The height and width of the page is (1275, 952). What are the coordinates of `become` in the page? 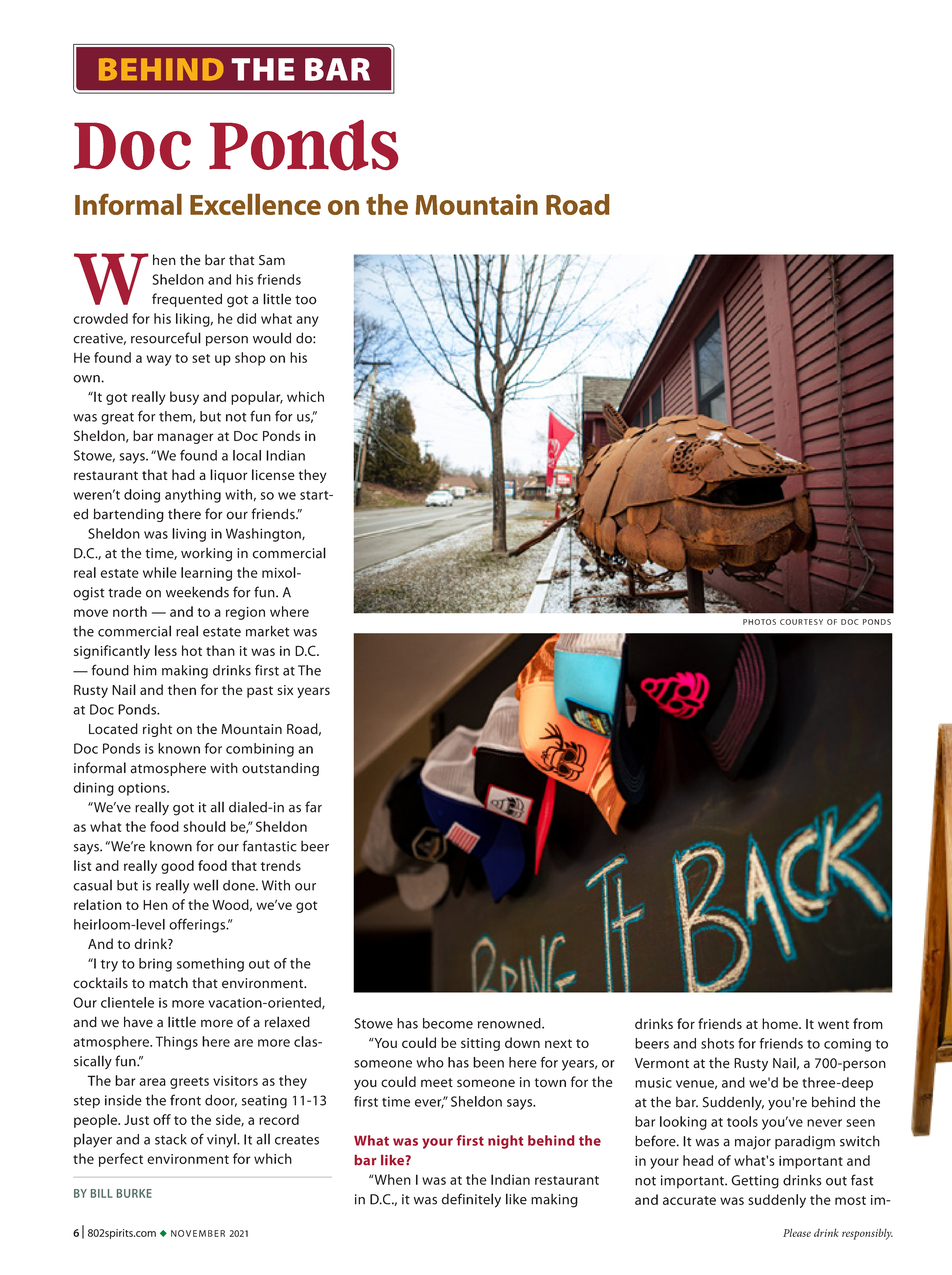 It's located at (448, 1023).
